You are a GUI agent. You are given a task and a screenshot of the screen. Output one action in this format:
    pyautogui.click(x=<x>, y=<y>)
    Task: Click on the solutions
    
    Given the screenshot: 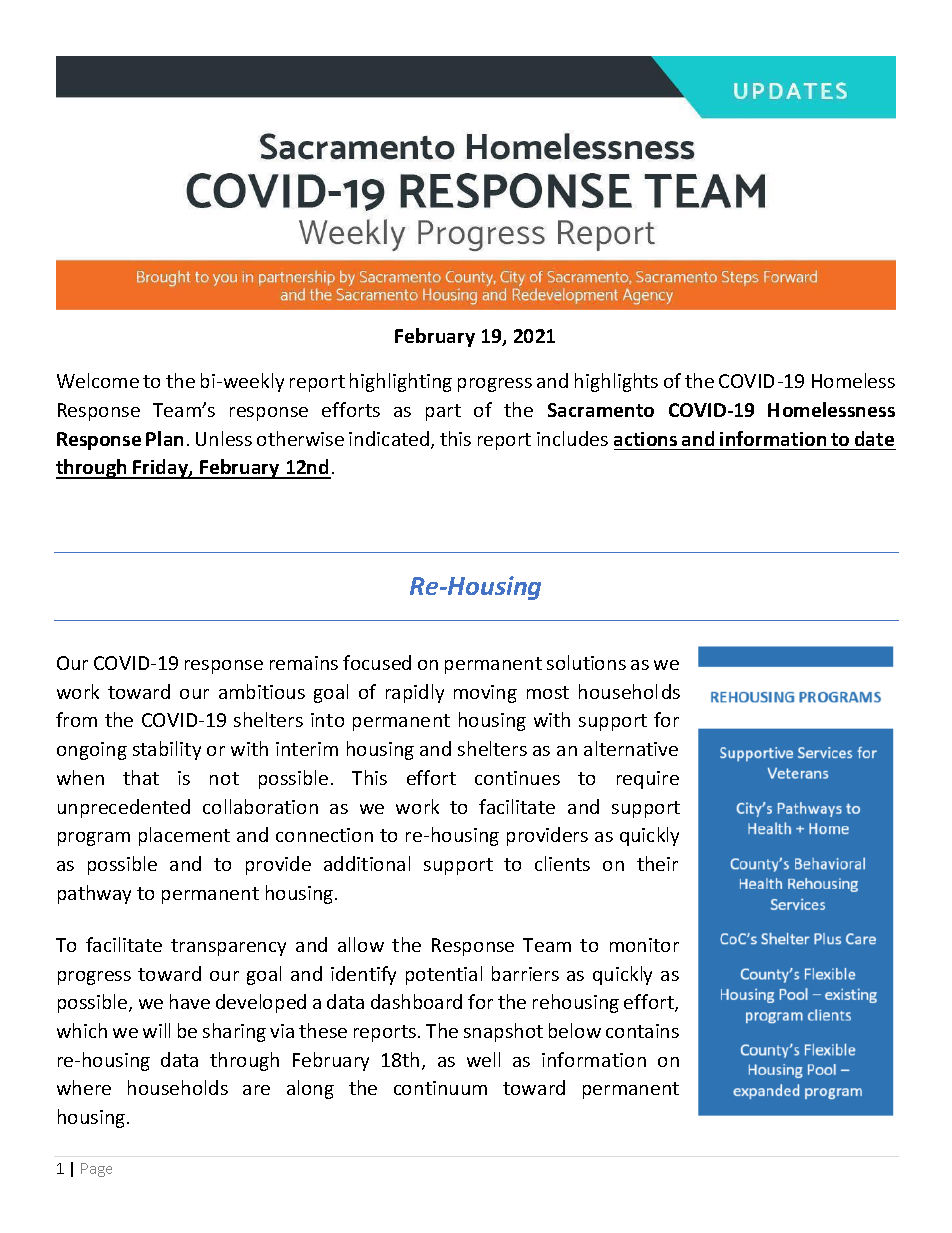 What is the action you would take?
    pyautogui.click(x=586, y=662)
